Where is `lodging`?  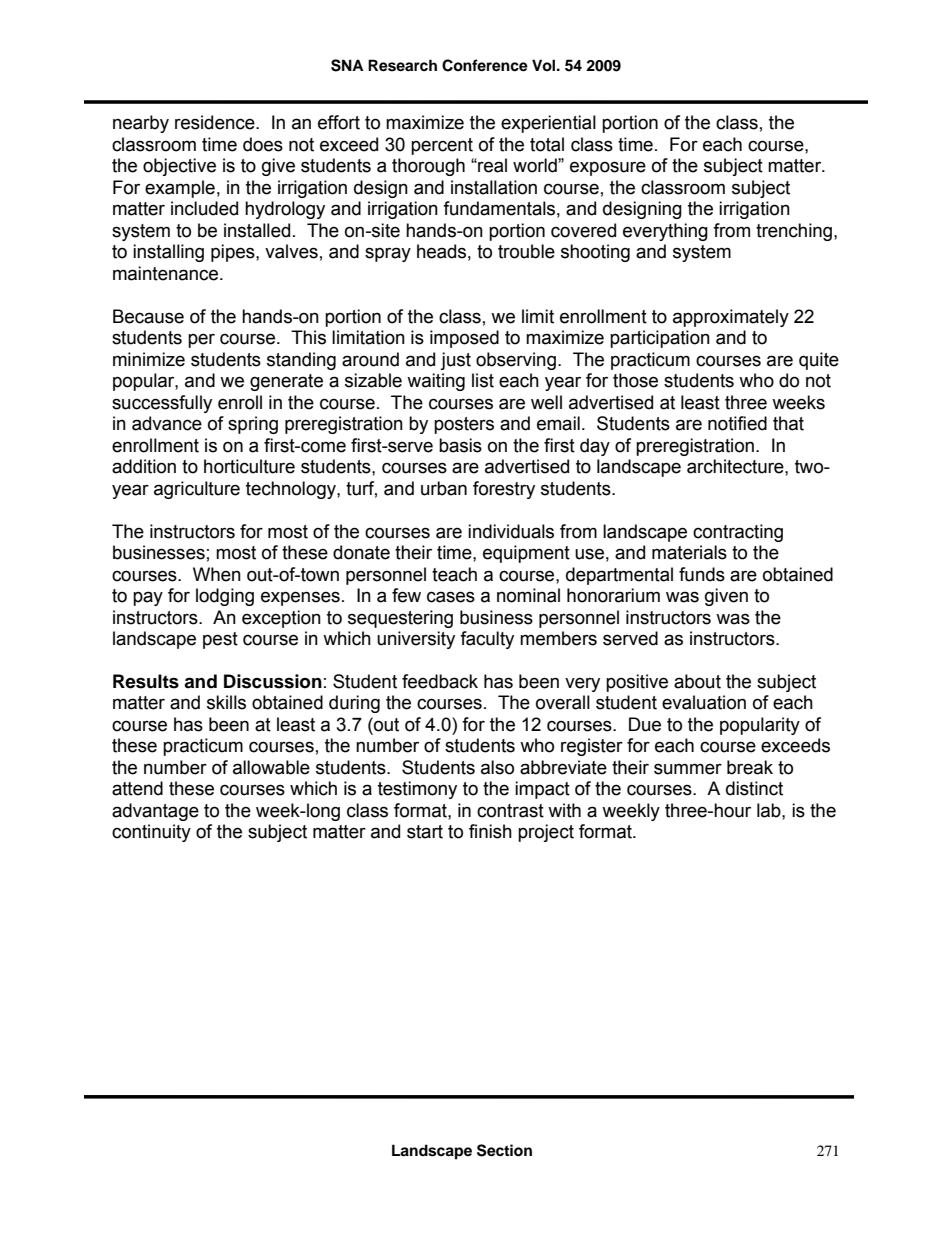 lodging is located at coordinates (225, 597).
